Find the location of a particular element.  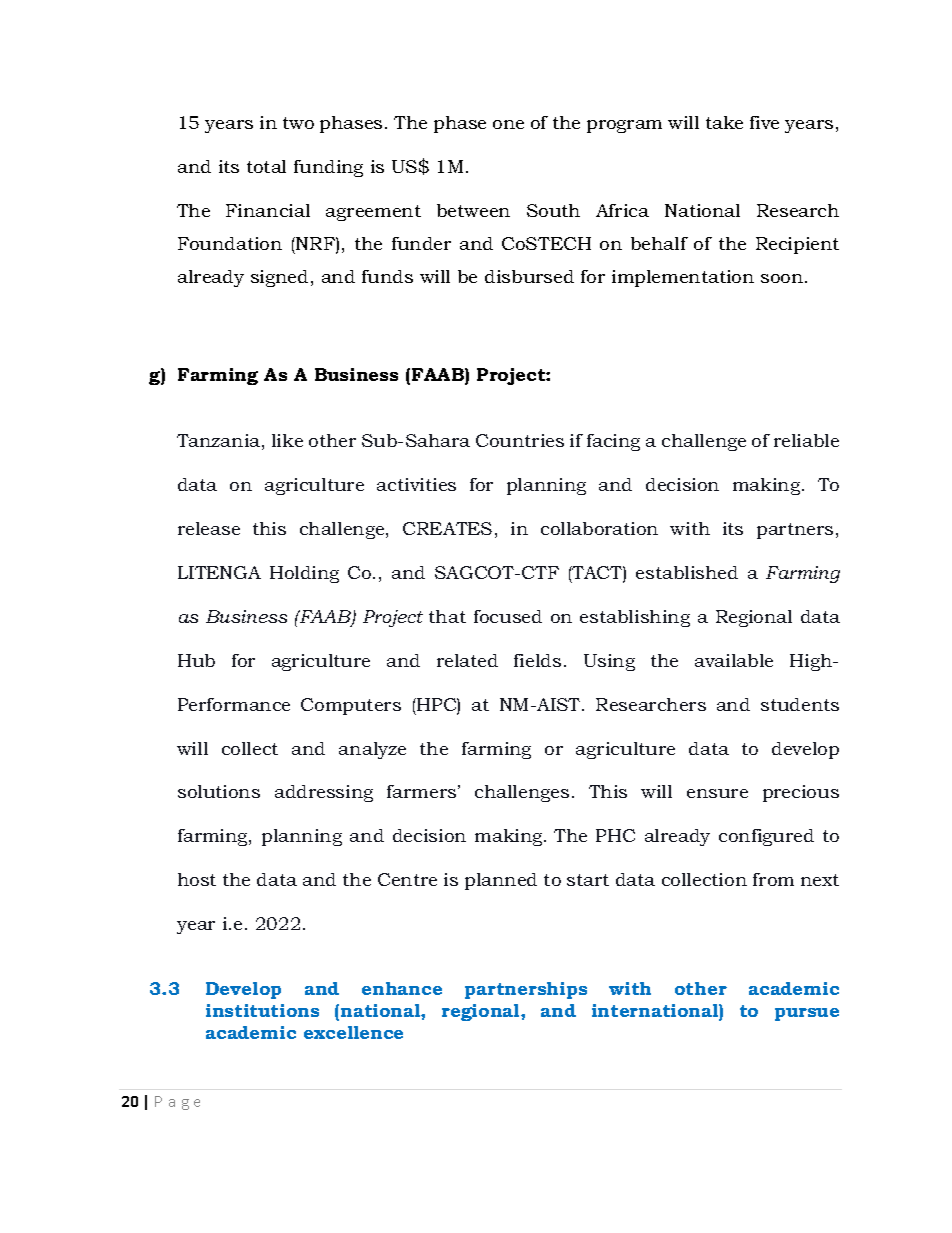

Holding is located at coordinates (304, 574).
